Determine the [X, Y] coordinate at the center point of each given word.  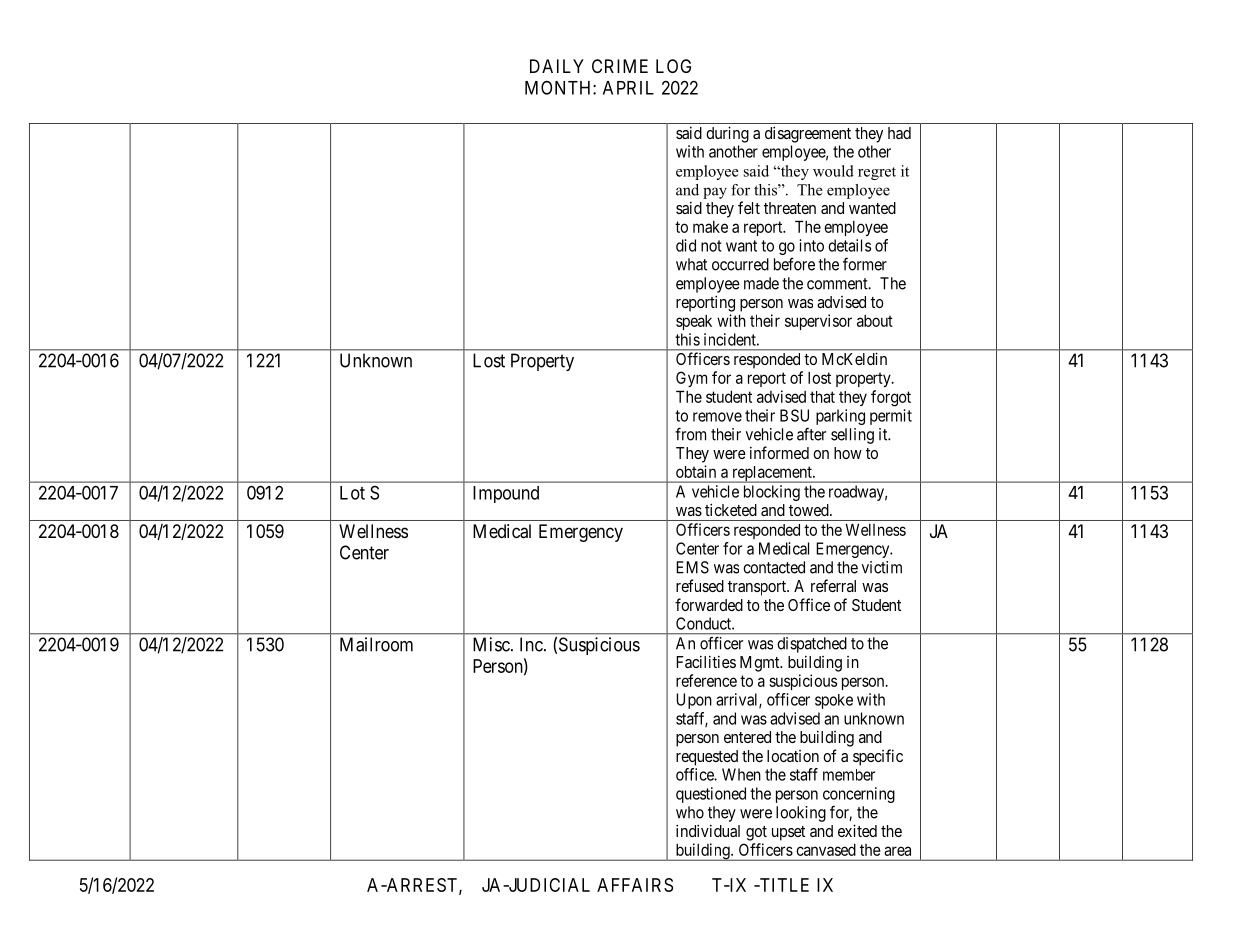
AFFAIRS [635, 885]
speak [694, 322]
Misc [491, 644]
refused [700, 585]
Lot [352, 493]
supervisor [818, 322]
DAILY [557, 66]
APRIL [628, 88]
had [899, 133]
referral [833, 585]
